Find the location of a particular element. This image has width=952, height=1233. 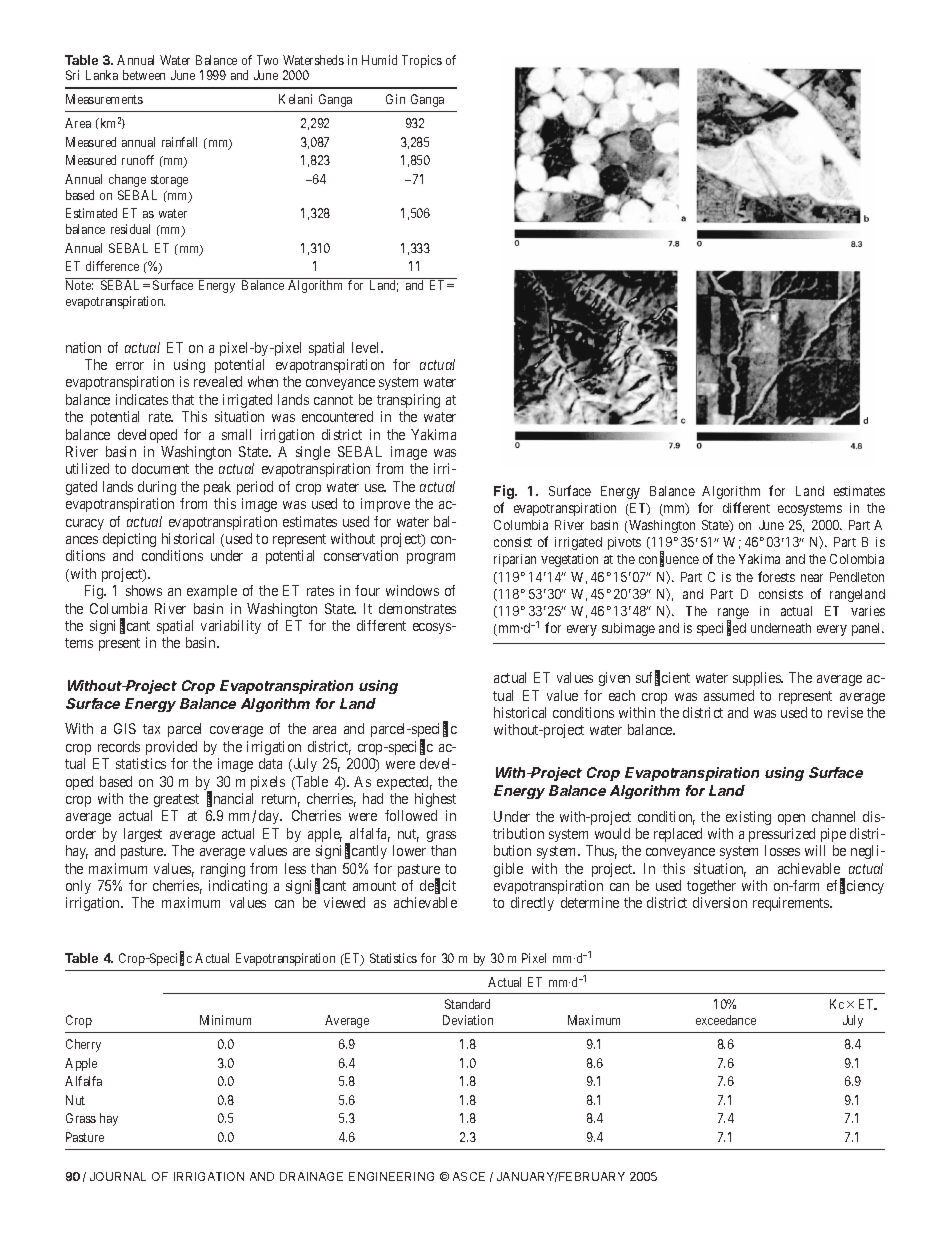

deficit is located at coordinates (438, 886).
